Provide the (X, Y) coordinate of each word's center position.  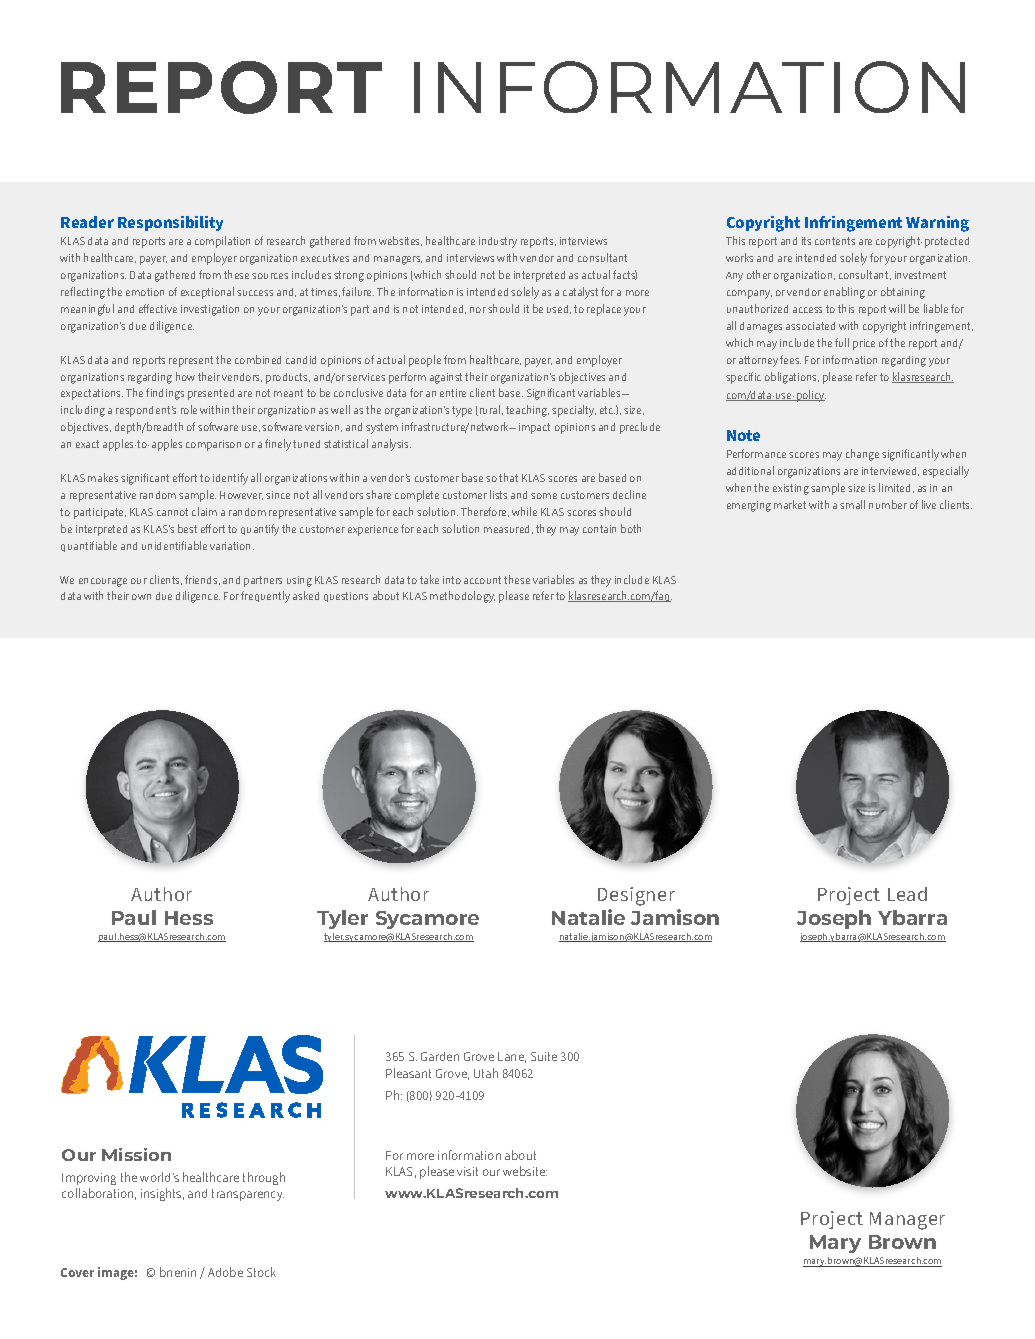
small (852, 504)
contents (835, 241)
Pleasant (408, 1073)
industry (498, 242)
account (482, 580)
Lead (907, 894)
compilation (222, 242)
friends (202, 580)
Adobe (225, 1272)
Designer (636, 896)
